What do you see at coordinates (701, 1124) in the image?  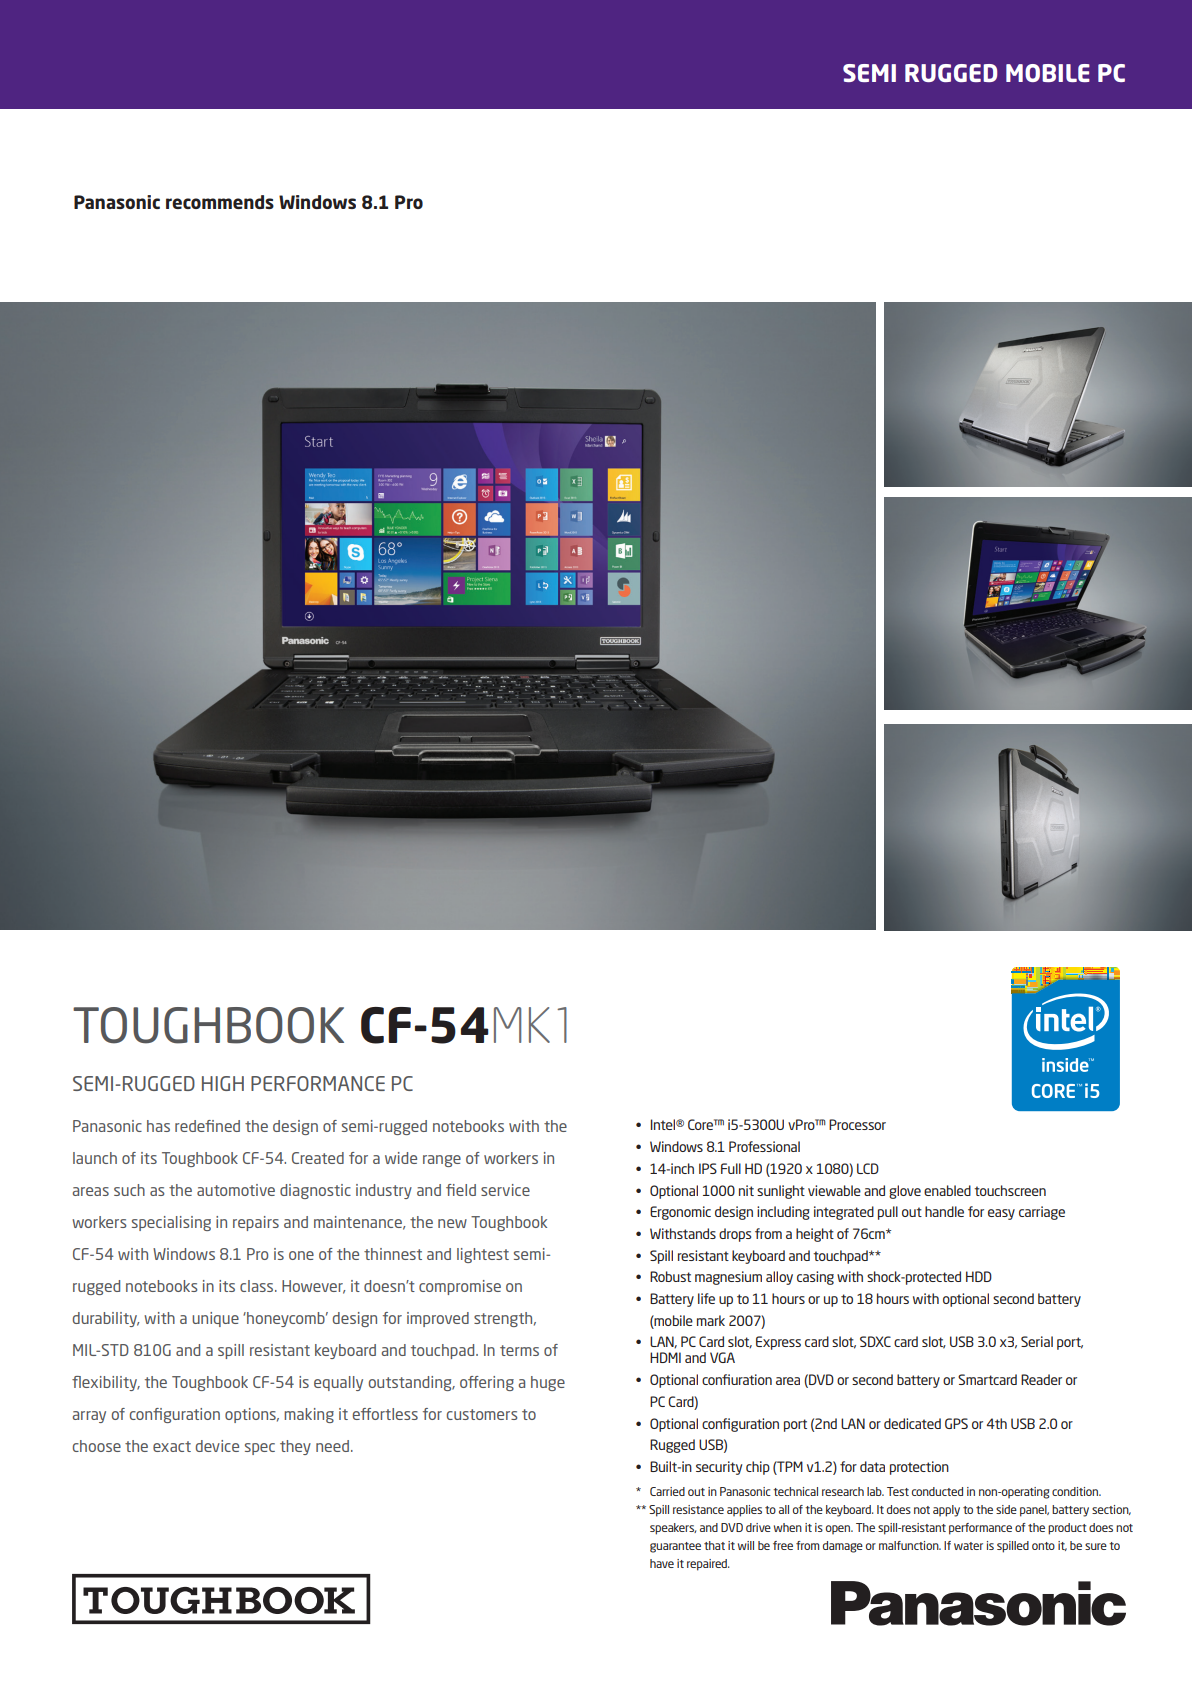 I see `Core` at bounding box center [701, 1124].
